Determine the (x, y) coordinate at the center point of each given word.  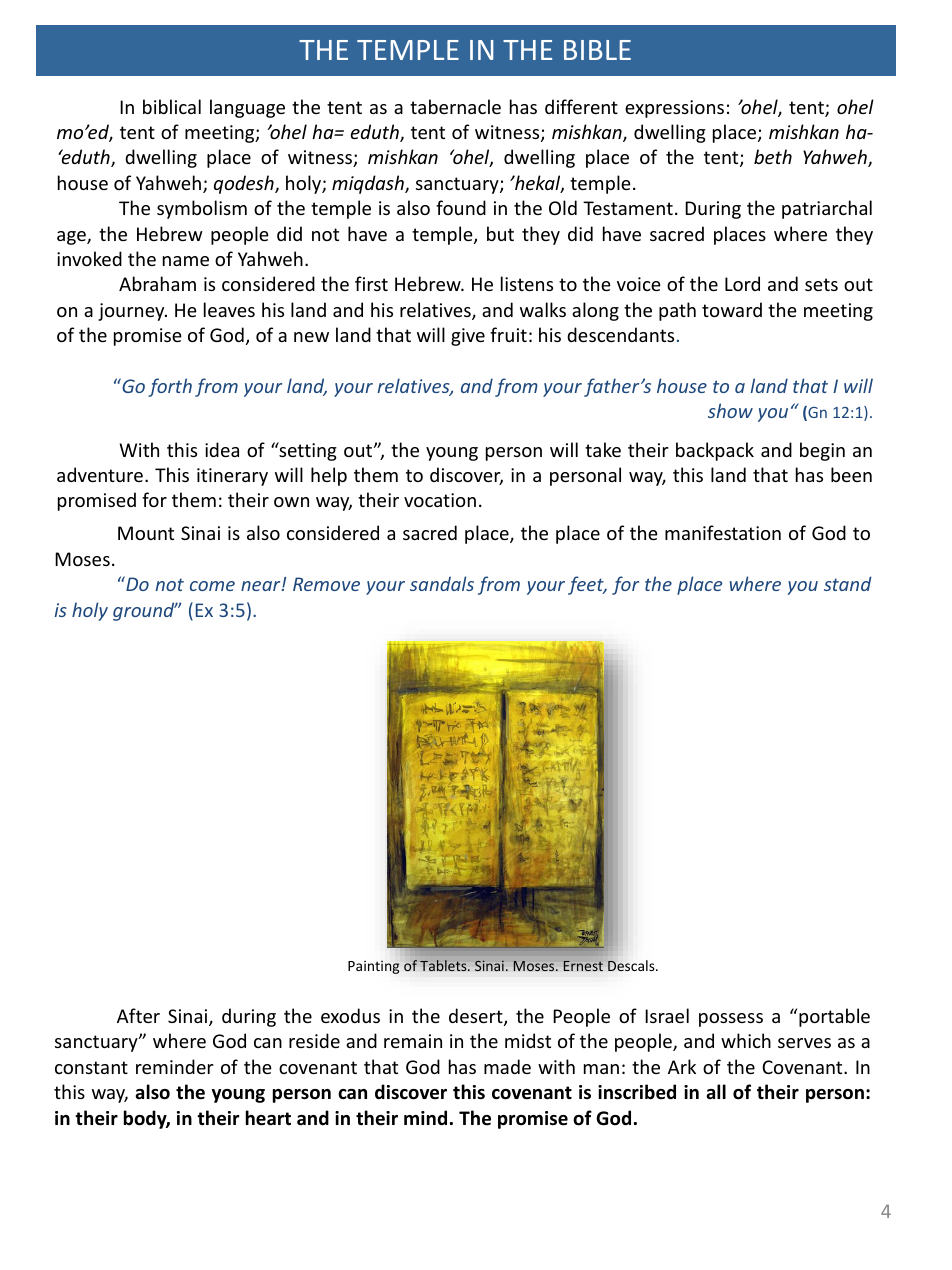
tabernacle (455, 106)
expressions (674, 109)
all (716, 1092)
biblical (172, 106)
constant (91, 1067)
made (507, 1066)
